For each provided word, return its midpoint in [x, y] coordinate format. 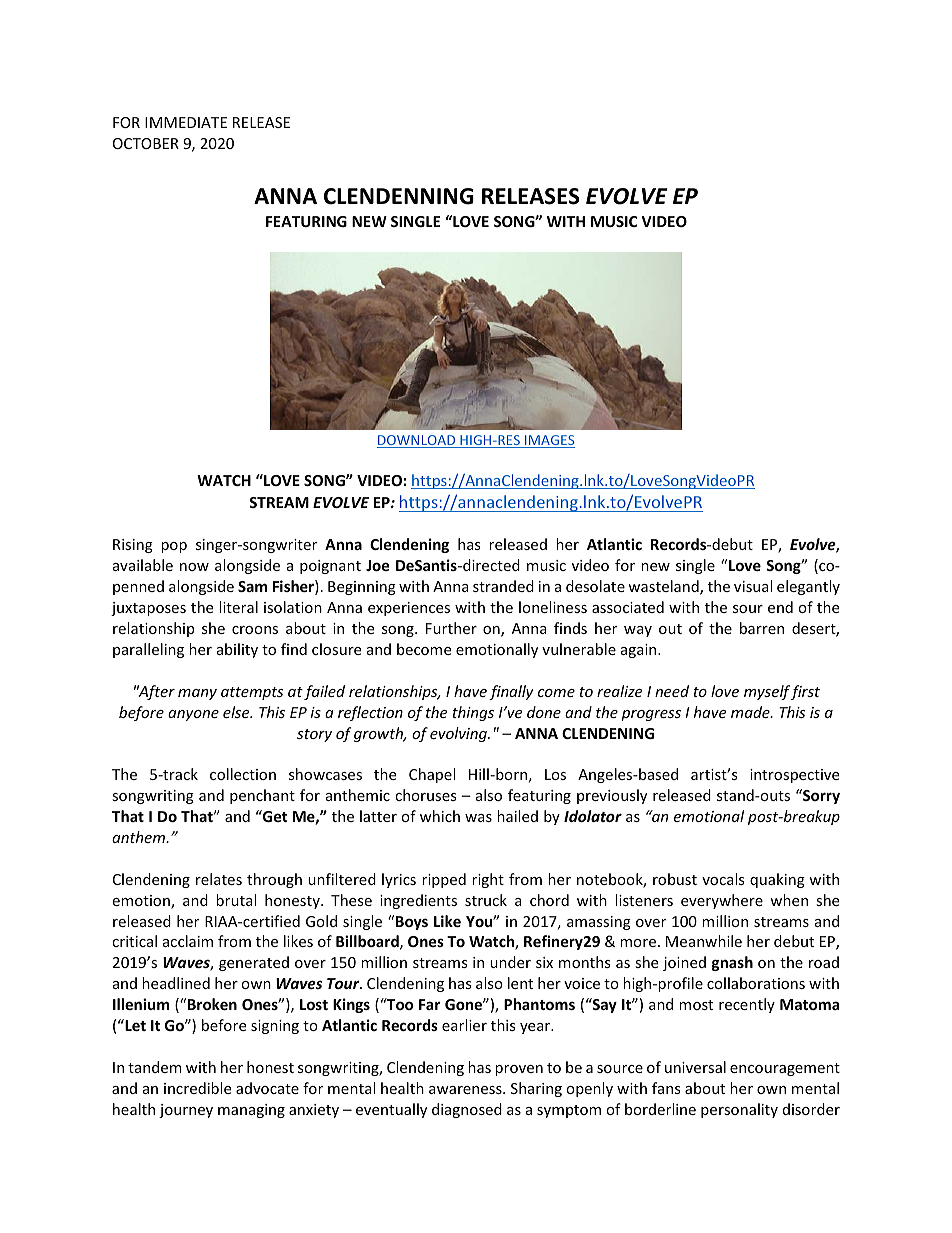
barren [762, 628]
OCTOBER [146, 143]
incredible [197, 1088]
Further [451, 628]
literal [238, 607]
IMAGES [549, 441]
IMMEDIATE [186, 122]
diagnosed [467, 1110]
